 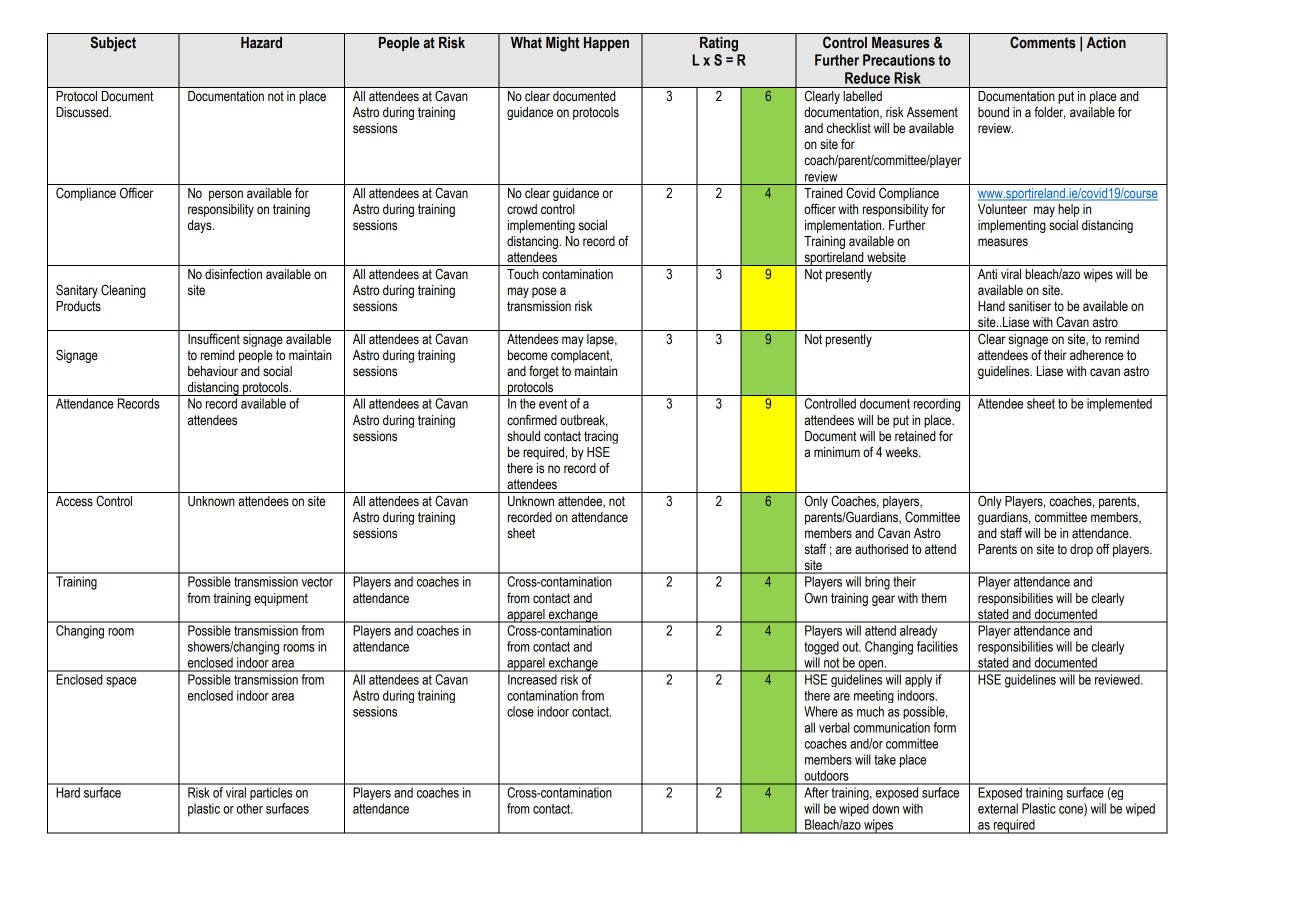 What do you see at coordinates (584, 421) in the screenshot?
I see `outbreak` at bounding box center [584, 421].
